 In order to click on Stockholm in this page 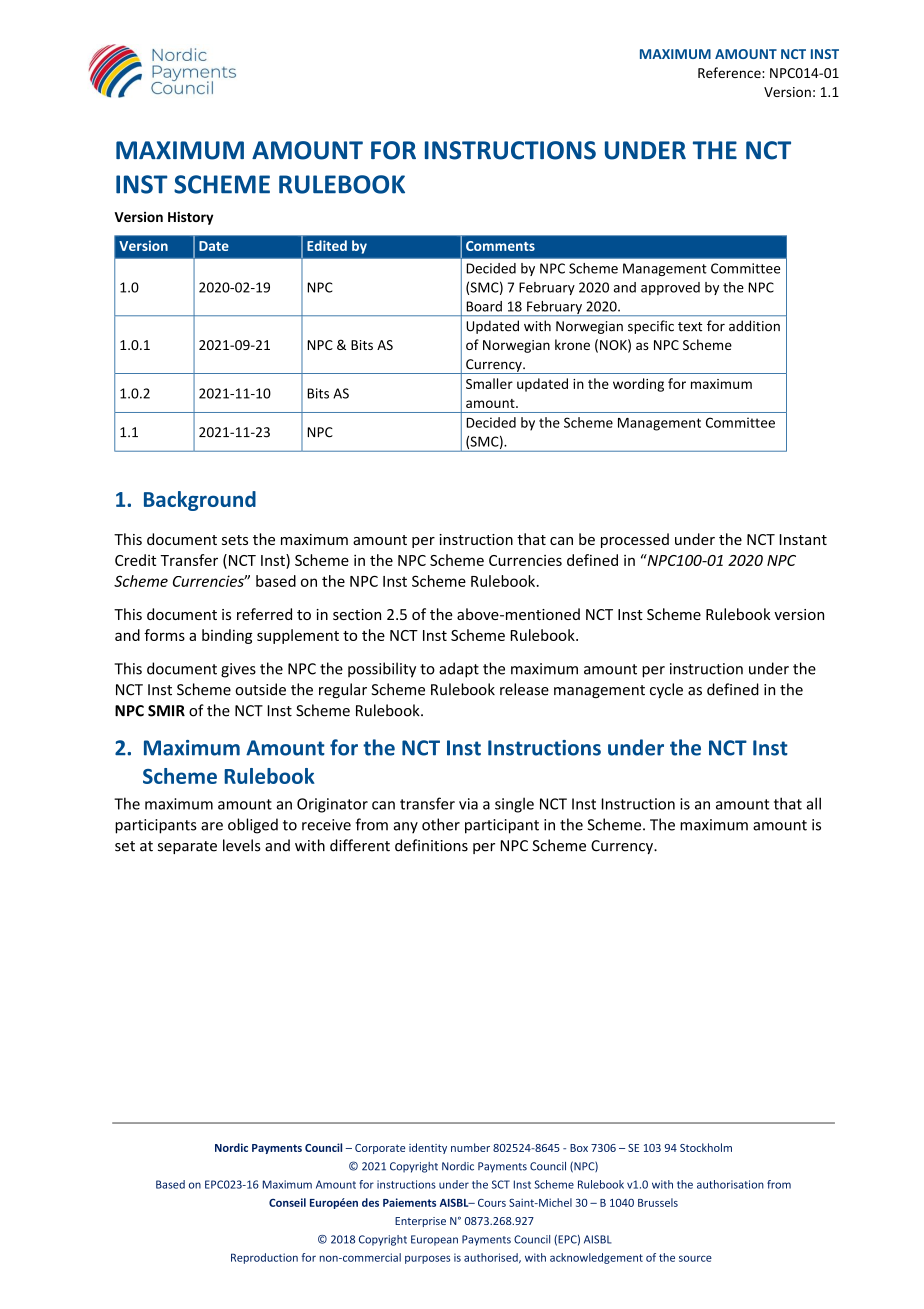, I will do `click(706, 1147)`.
